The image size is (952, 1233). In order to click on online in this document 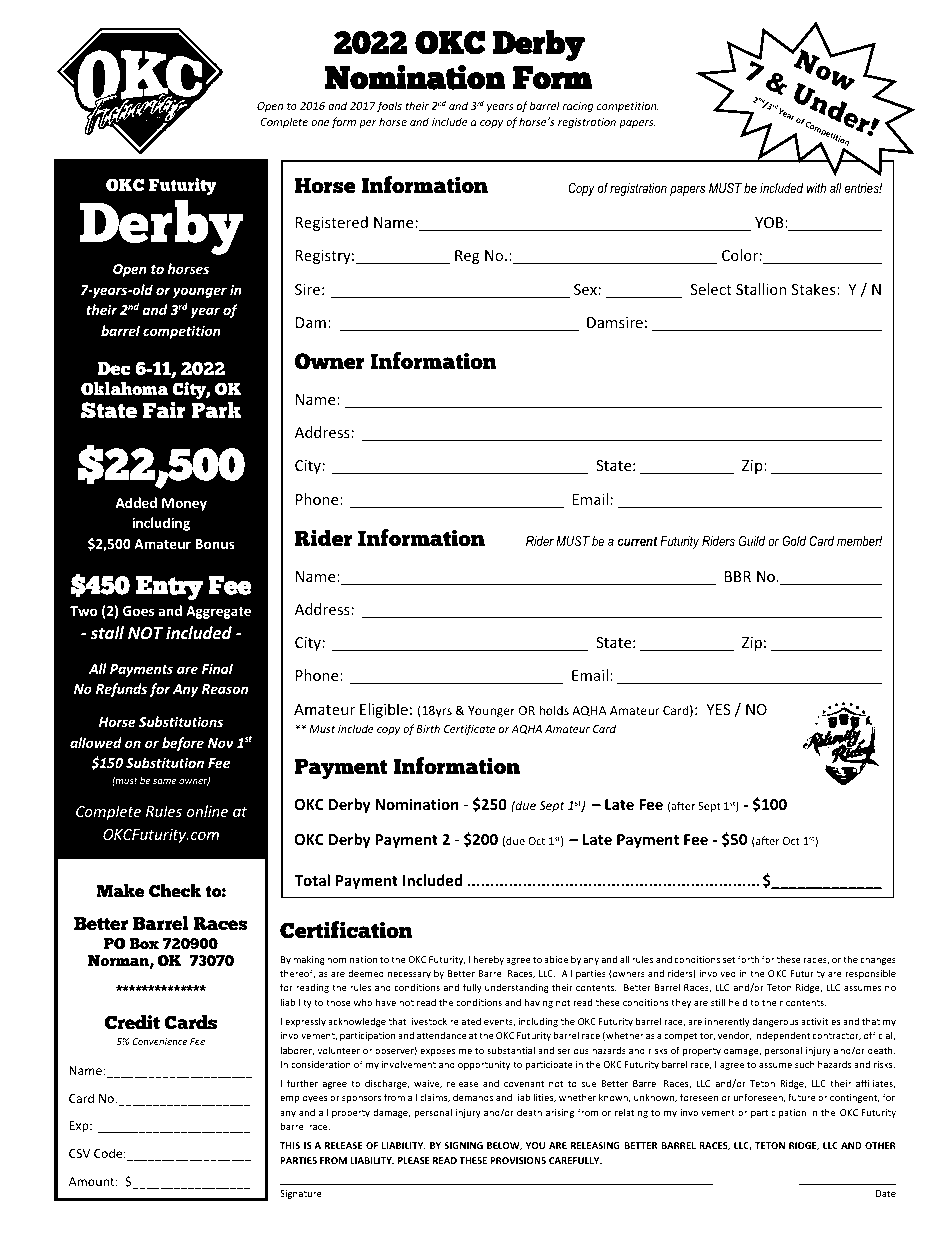, I will do `click(207, 811)`.
